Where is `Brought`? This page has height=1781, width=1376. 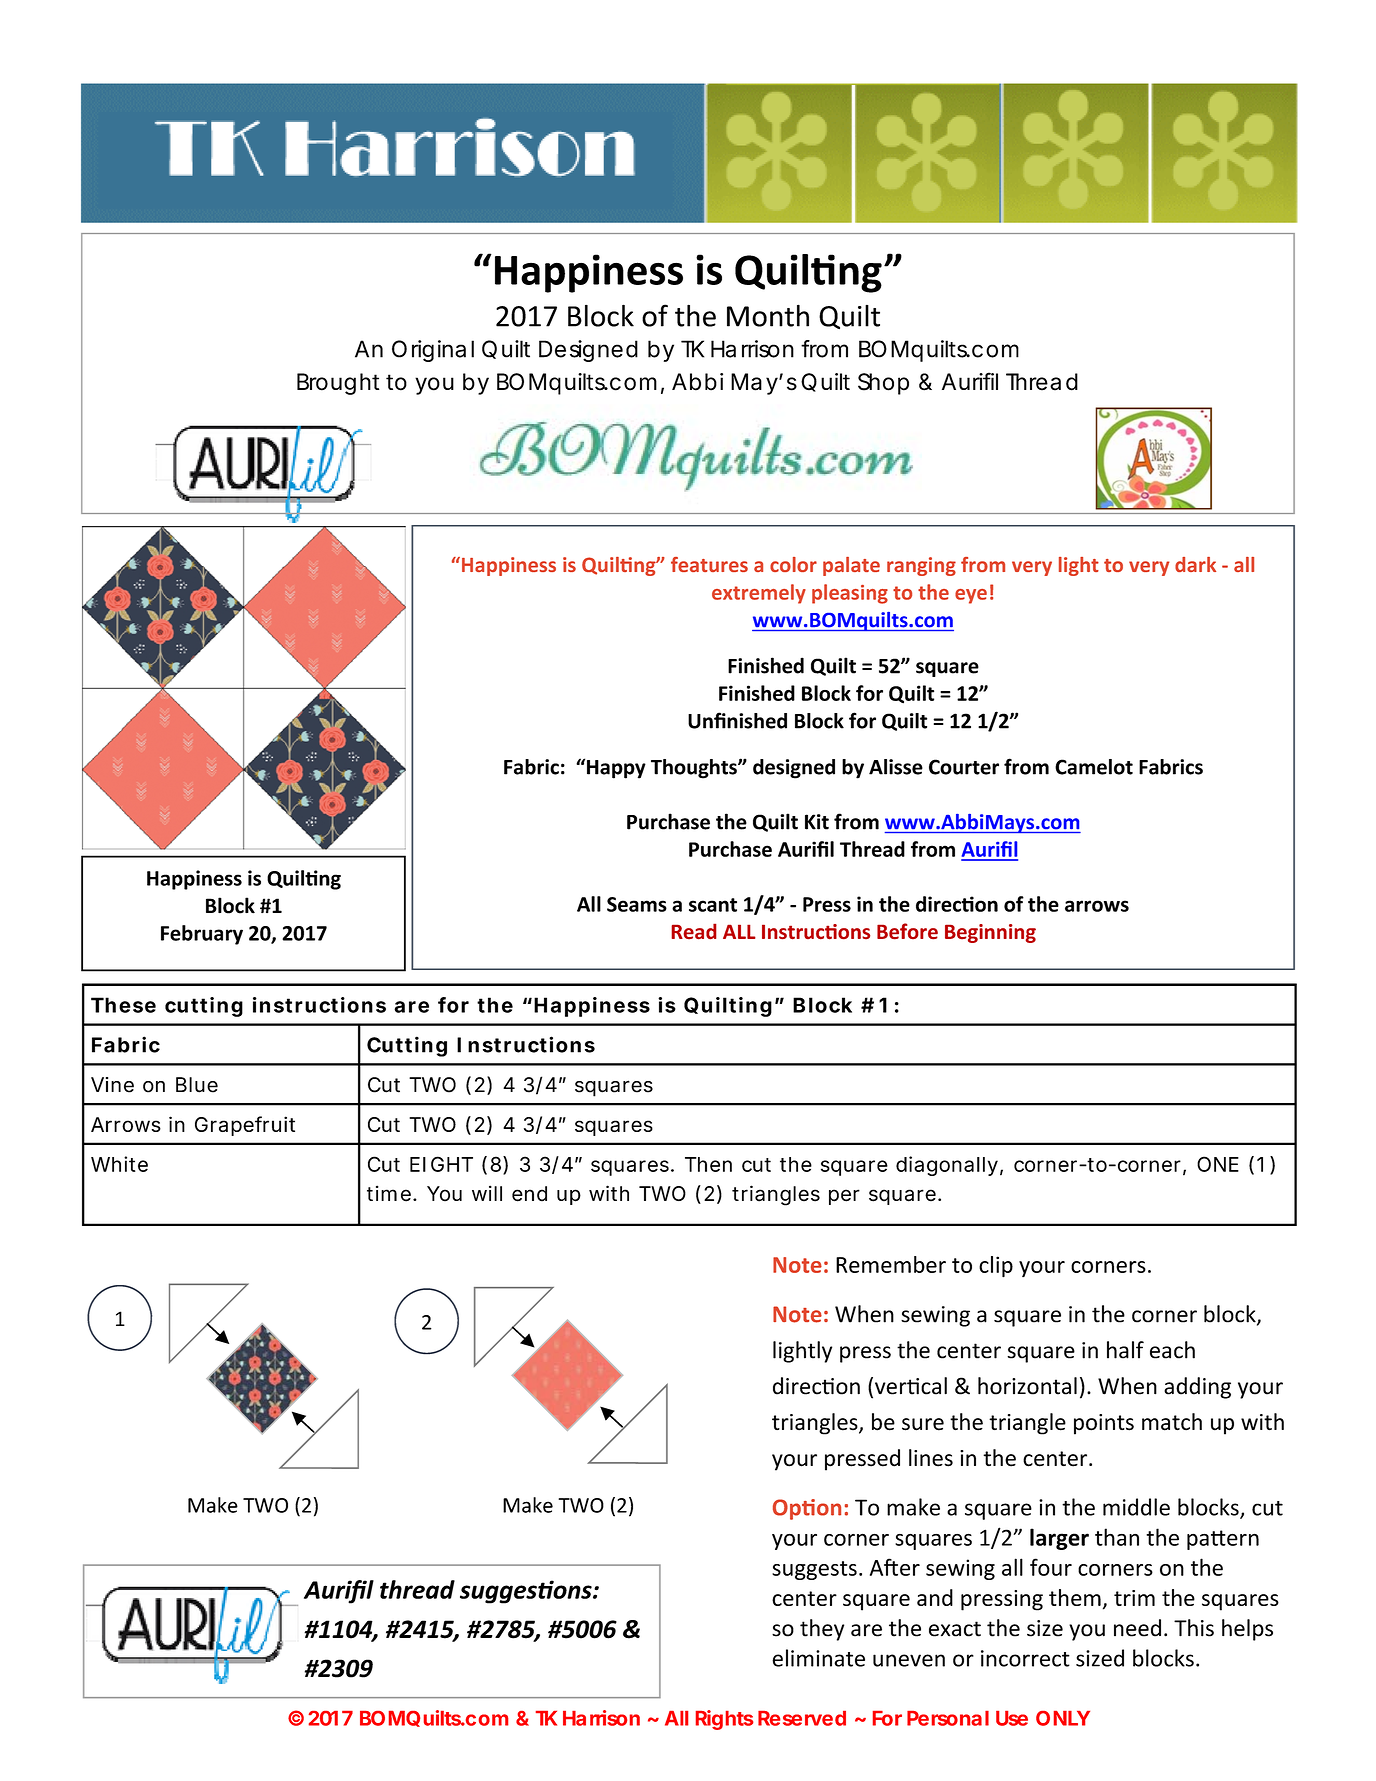
Brought is located at coordinates (338, 384).
